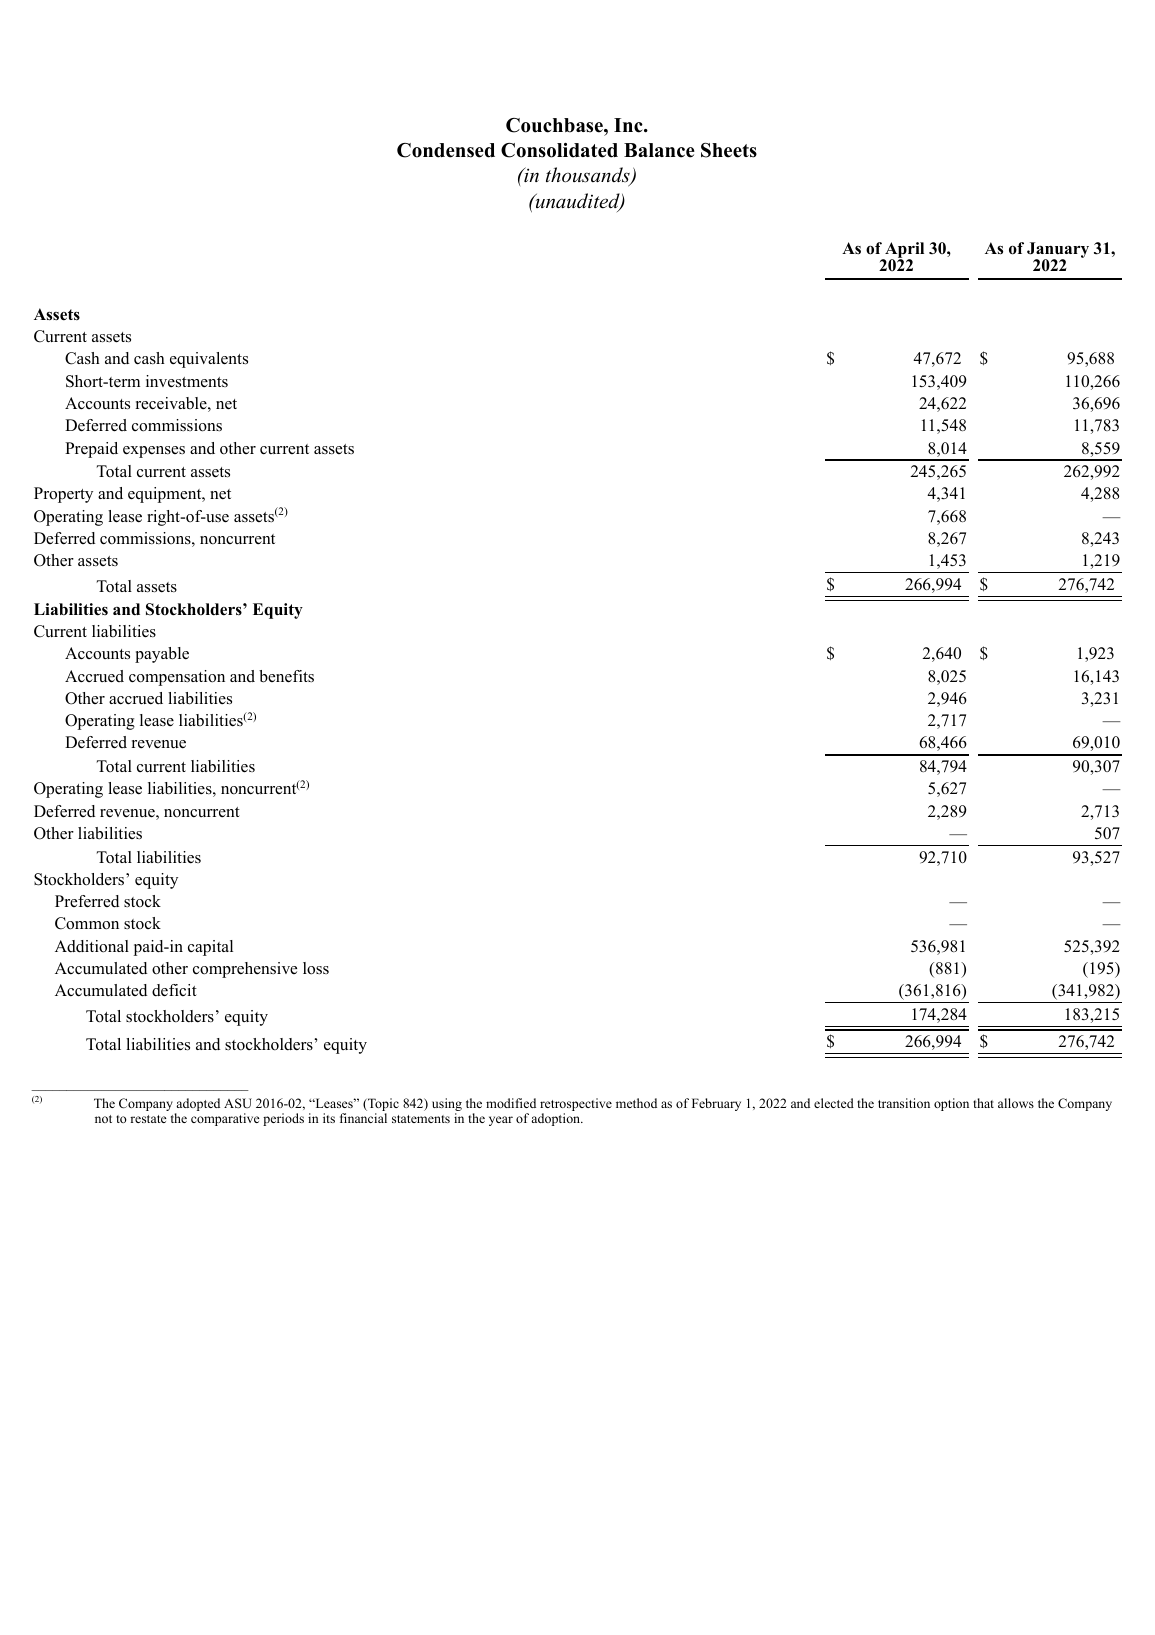  What do you see at coordinates (162, 655) in the screenshot?
I see `payable` at bounding box center [162, 655].
